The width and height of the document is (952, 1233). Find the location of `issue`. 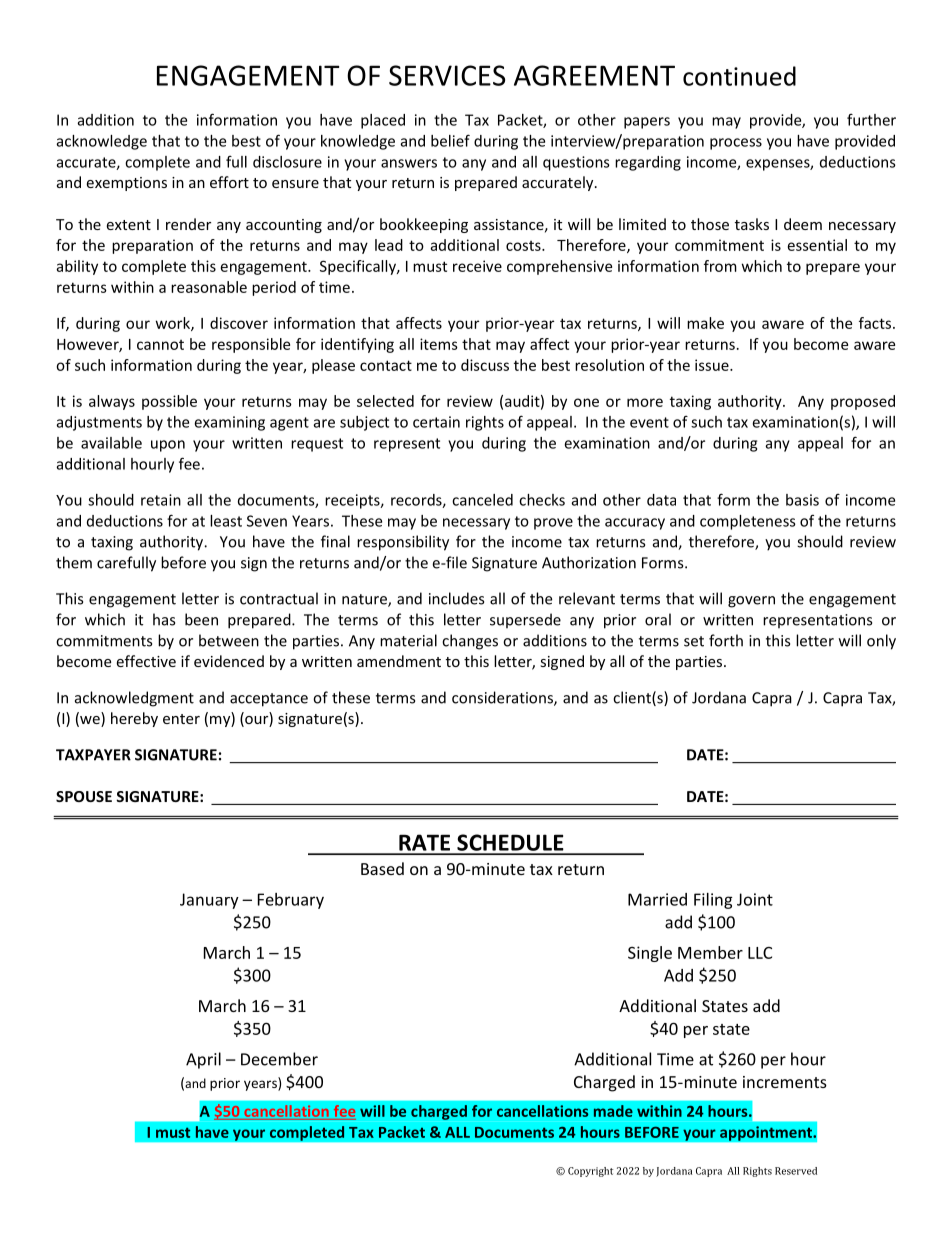

issue is located at coordinates (713, 365).
